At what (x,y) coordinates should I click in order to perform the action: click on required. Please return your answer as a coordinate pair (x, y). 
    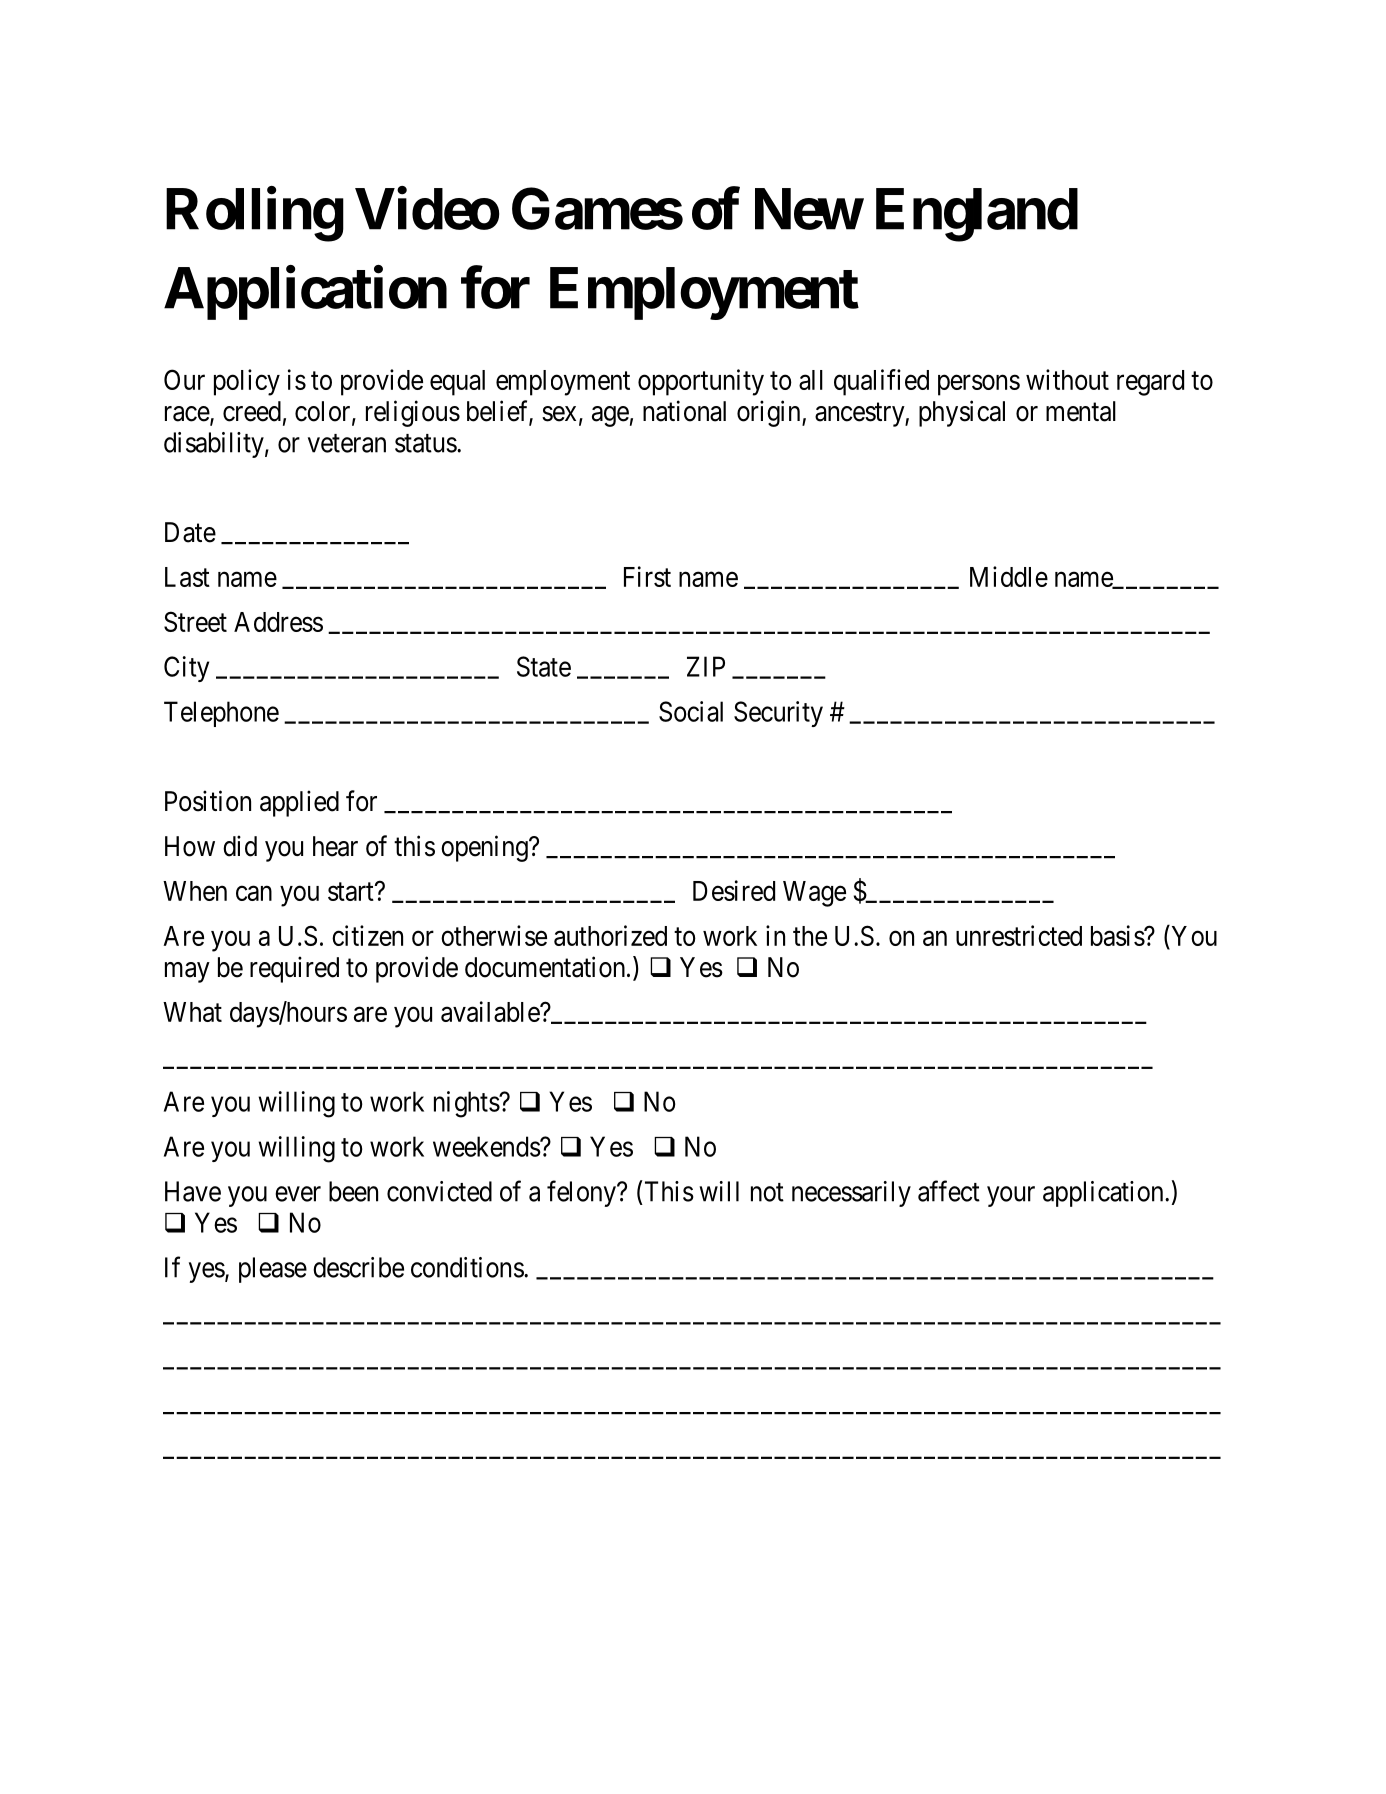
    Looking at the image, I should click on (294, 969).
